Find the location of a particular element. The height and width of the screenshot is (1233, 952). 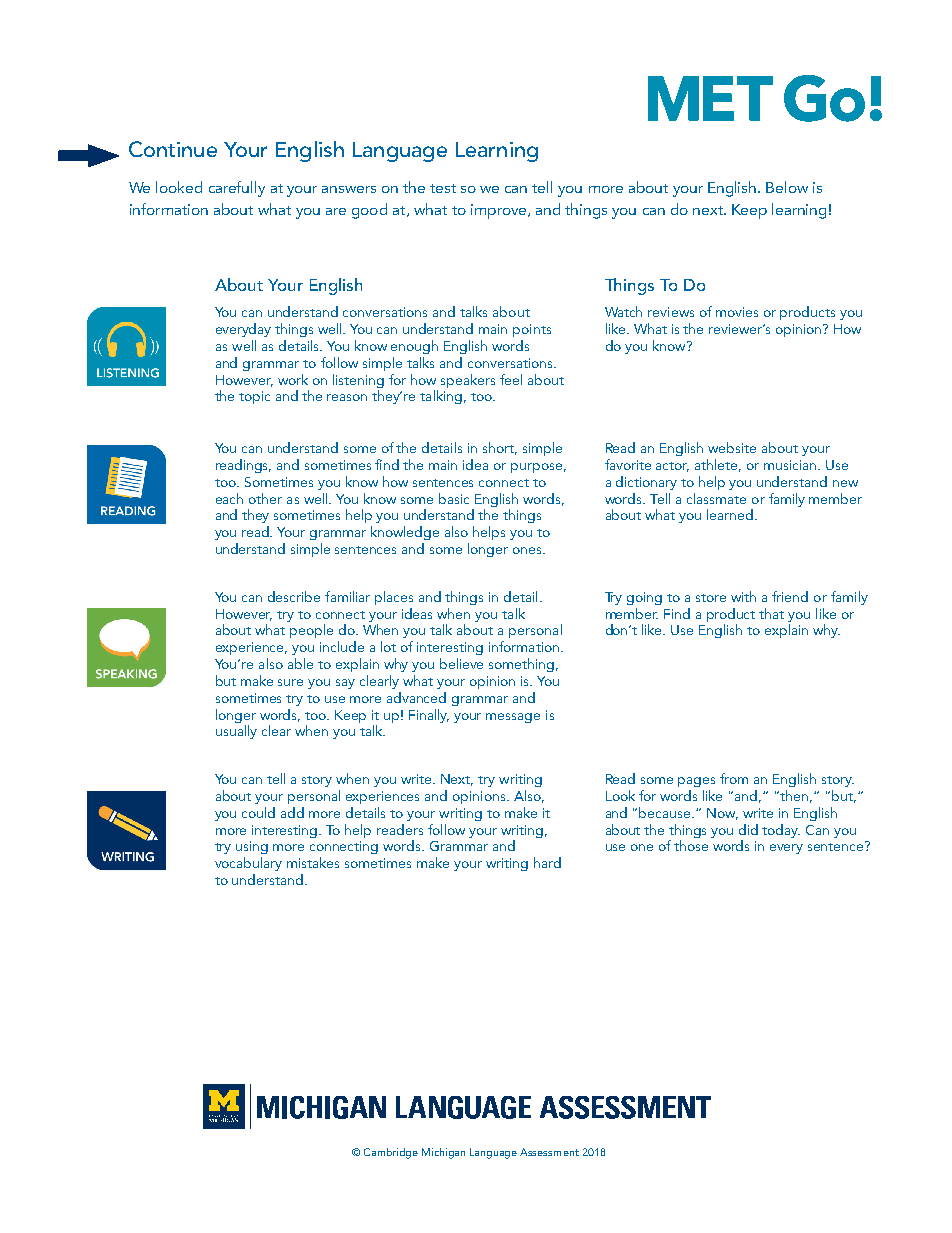

that is located at coordinates (771, 613).
